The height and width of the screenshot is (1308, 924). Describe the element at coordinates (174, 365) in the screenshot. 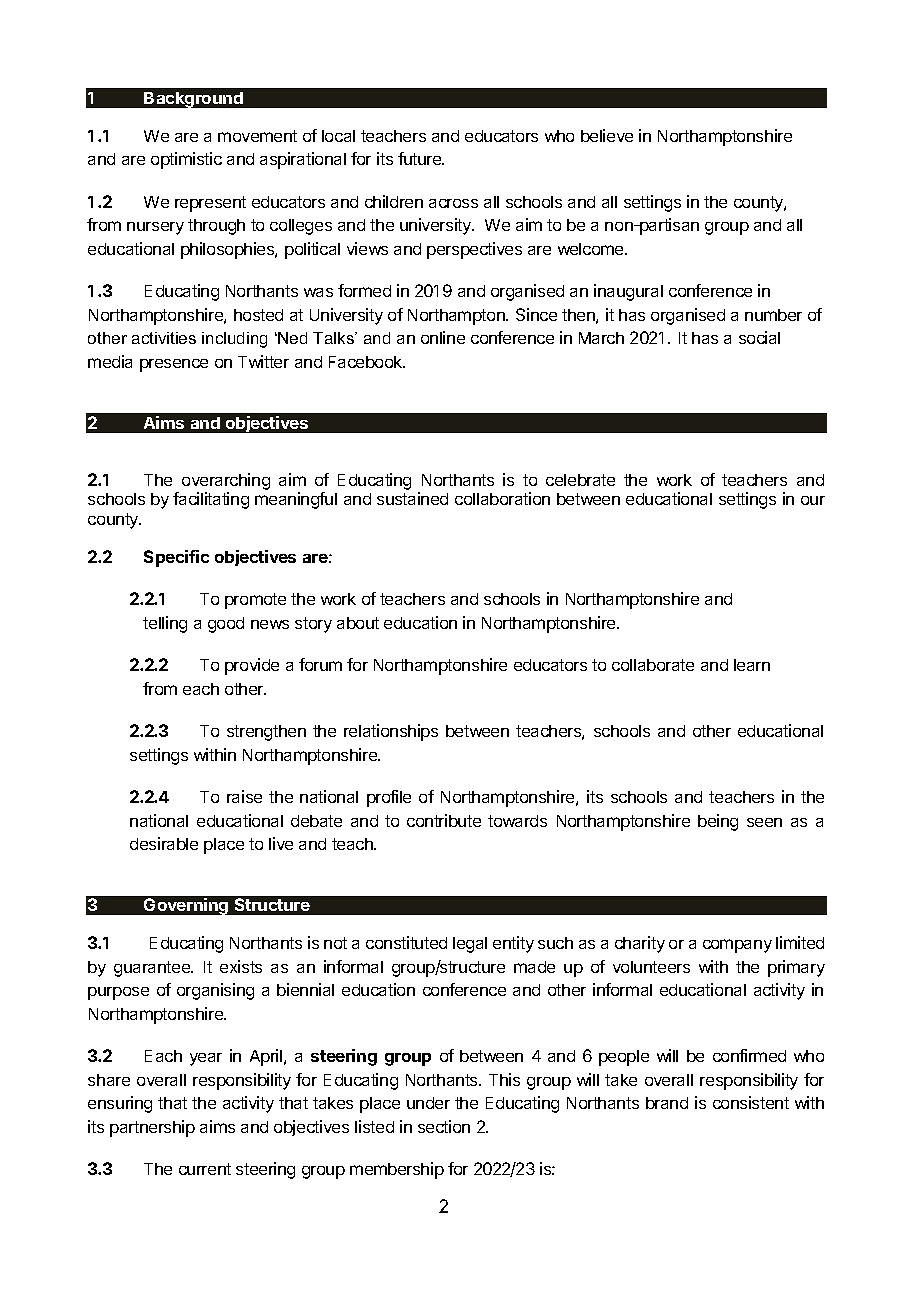

I see `presence` at that location.
